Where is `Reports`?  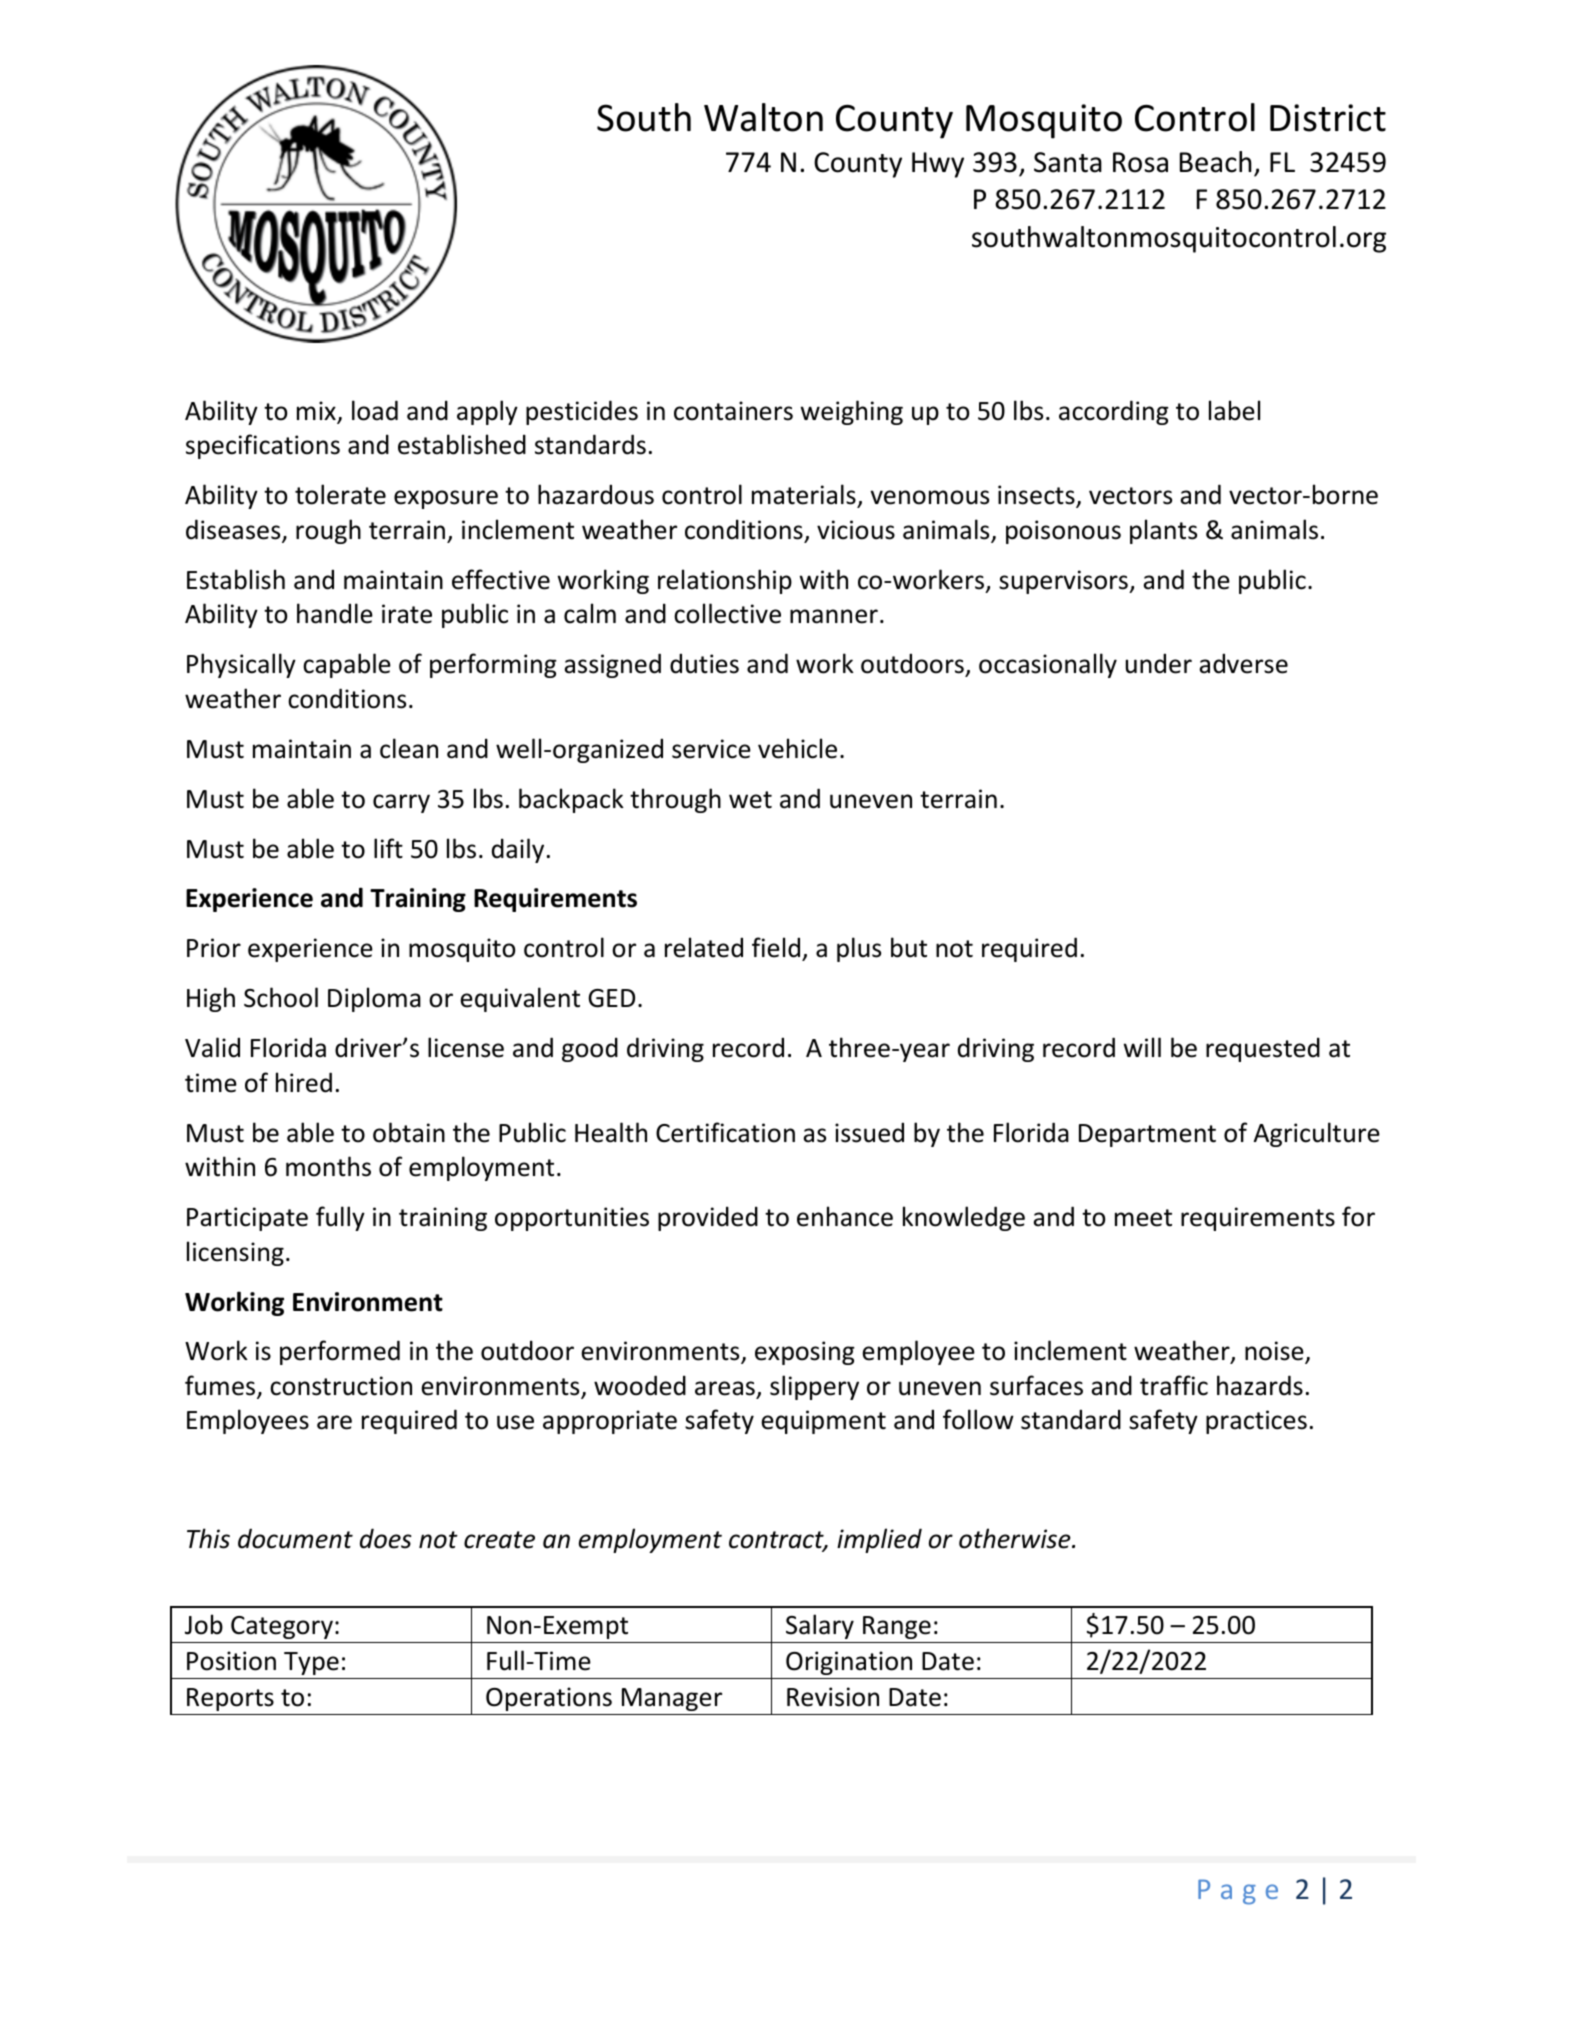 Reports is located at coordinates (230, 1699).
